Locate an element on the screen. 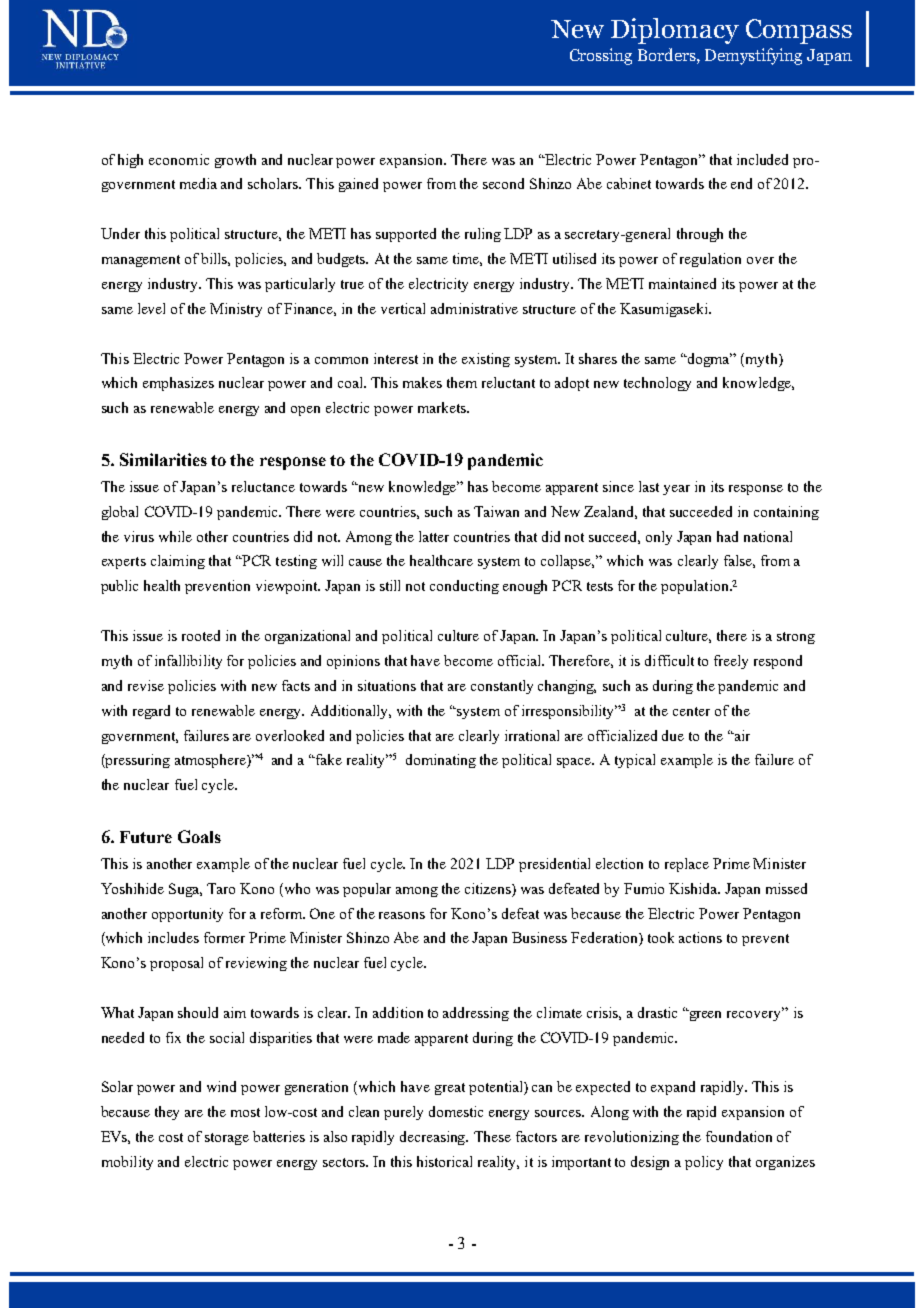  technology is located at coordinates (657, 384).
